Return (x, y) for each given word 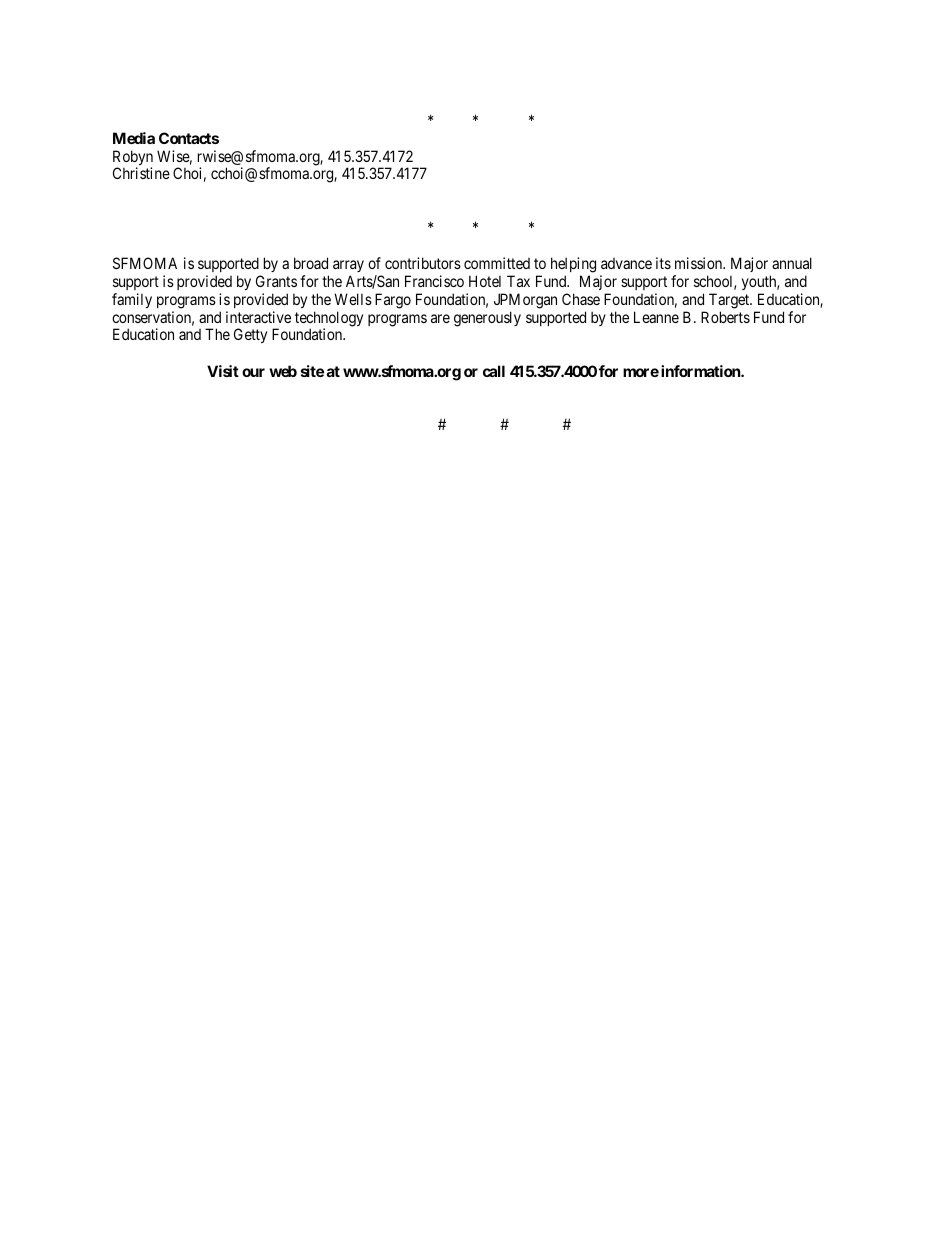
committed (497, 263)
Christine (141, 173)
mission (700, 263)
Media (134, 138)
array (348, 266)
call (494, 371)
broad (311, 263)
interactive (258, 317)
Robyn (133, 159)
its (663, 263)
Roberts (725, 317)
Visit (223, 371)
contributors (423, 263)
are (440, 318)
